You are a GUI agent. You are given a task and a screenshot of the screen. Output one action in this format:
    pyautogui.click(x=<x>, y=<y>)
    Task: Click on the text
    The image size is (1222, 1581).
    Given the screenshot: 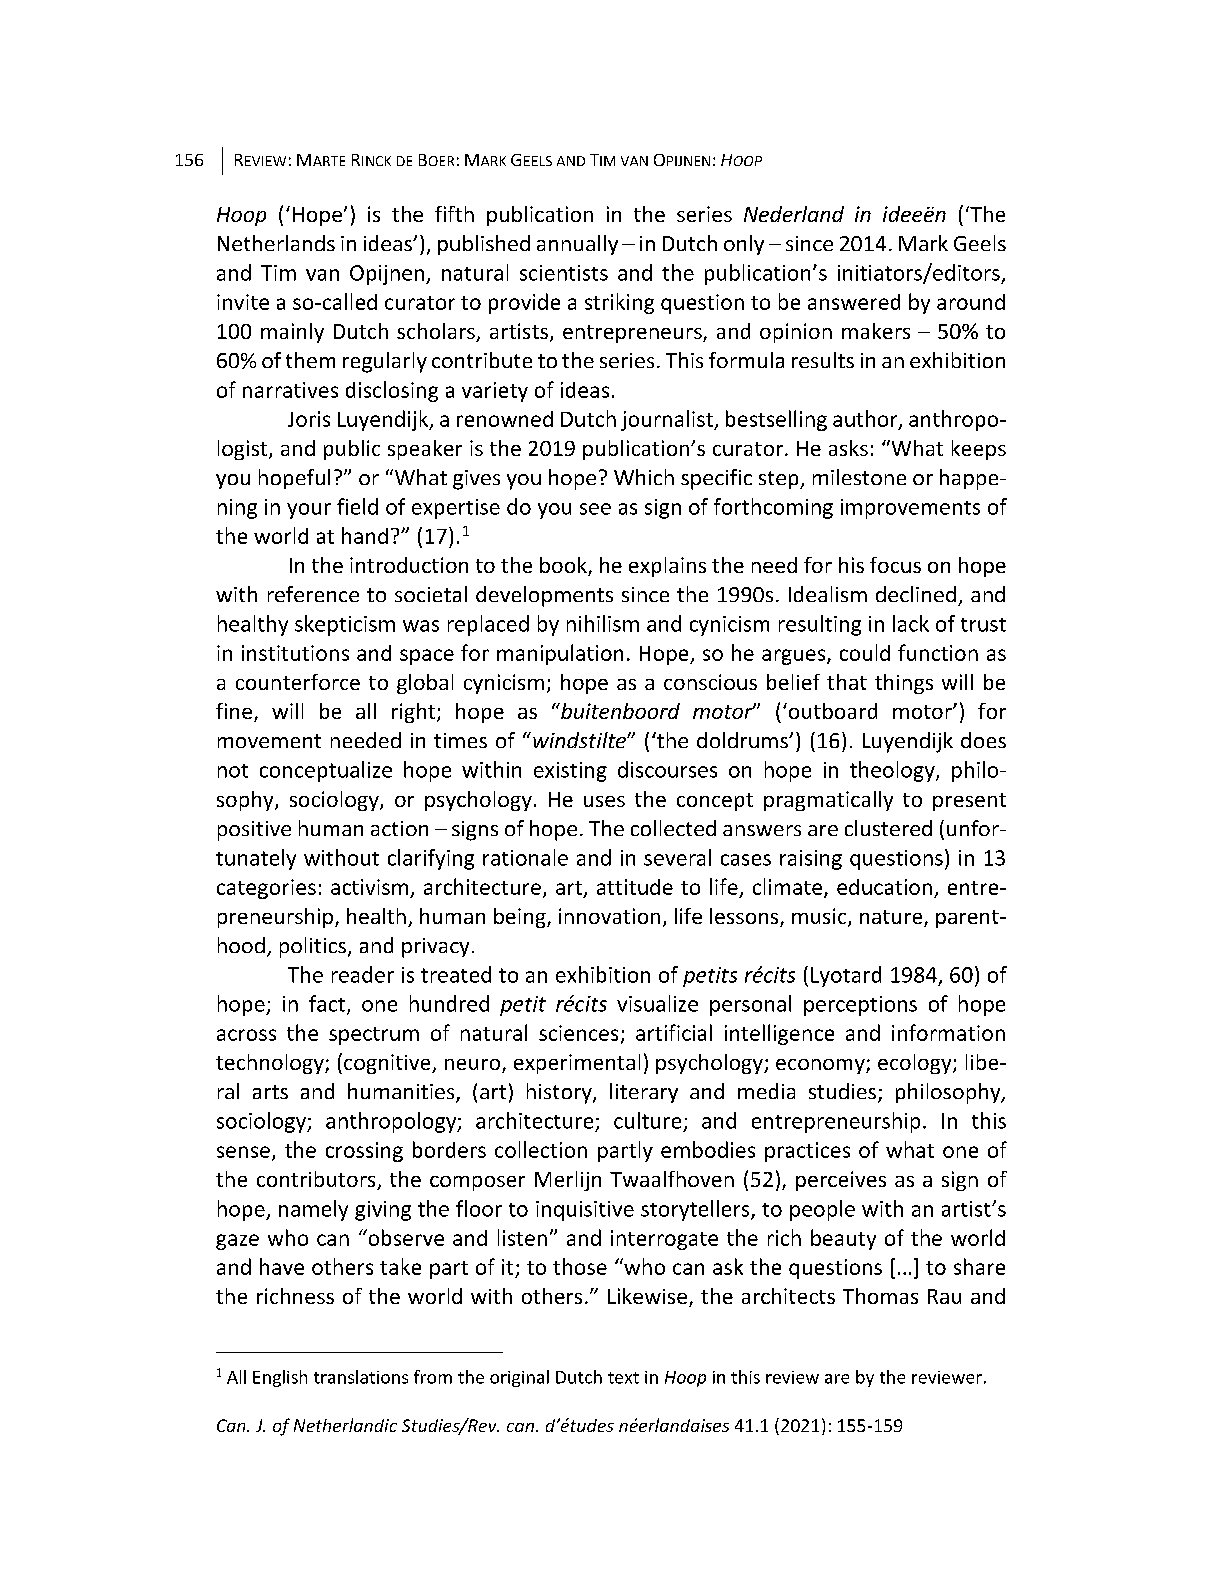 What is the action you would take?
    pyautogui.click(x=623, y=1378)
